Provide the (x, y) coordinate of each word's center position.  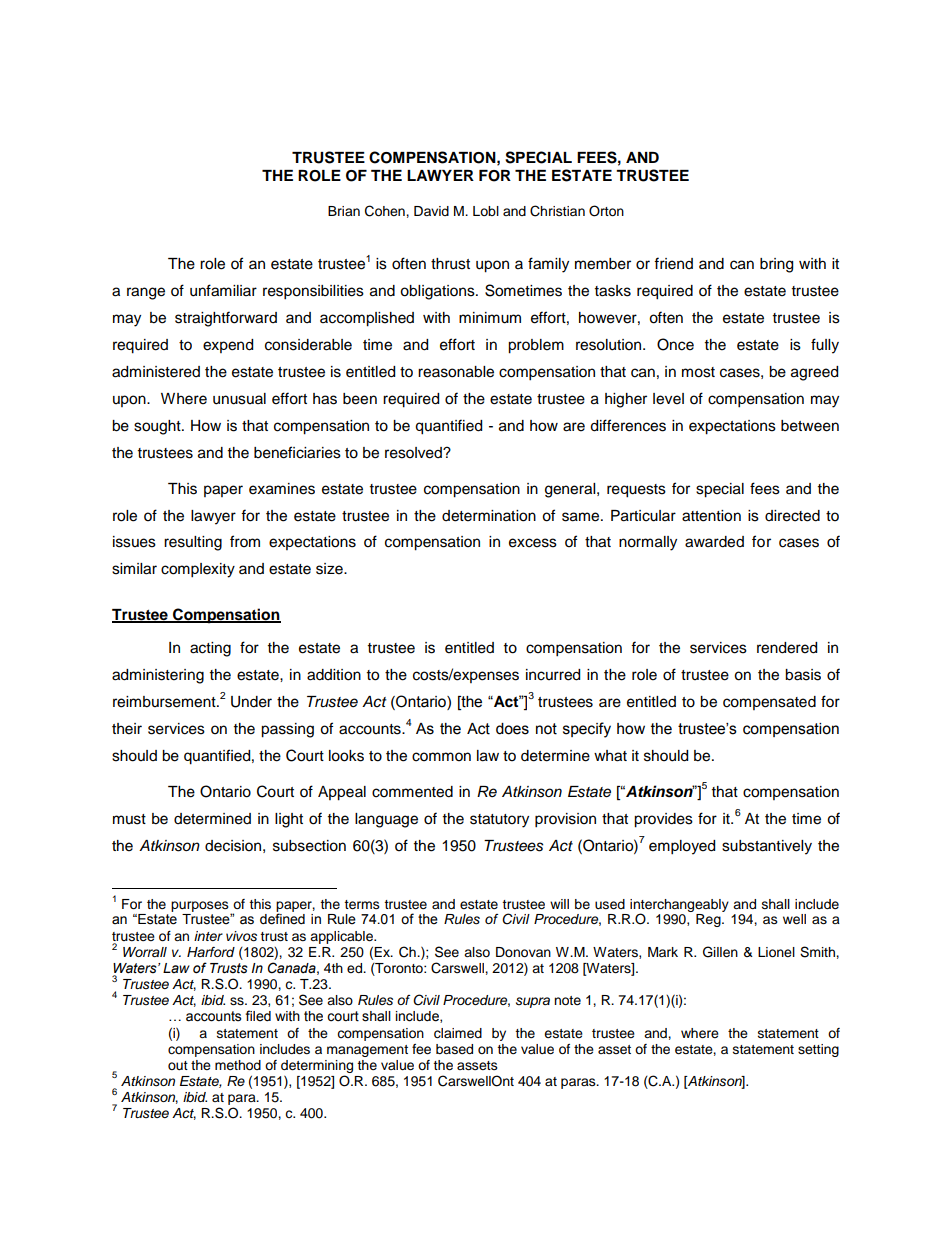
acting (210, 649)
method (238, 1065)
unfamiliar (223, 290)
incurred (553, 675)
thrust (450, 264)
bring (776, 265)
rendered (787, 648)
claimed (458, 1033)
